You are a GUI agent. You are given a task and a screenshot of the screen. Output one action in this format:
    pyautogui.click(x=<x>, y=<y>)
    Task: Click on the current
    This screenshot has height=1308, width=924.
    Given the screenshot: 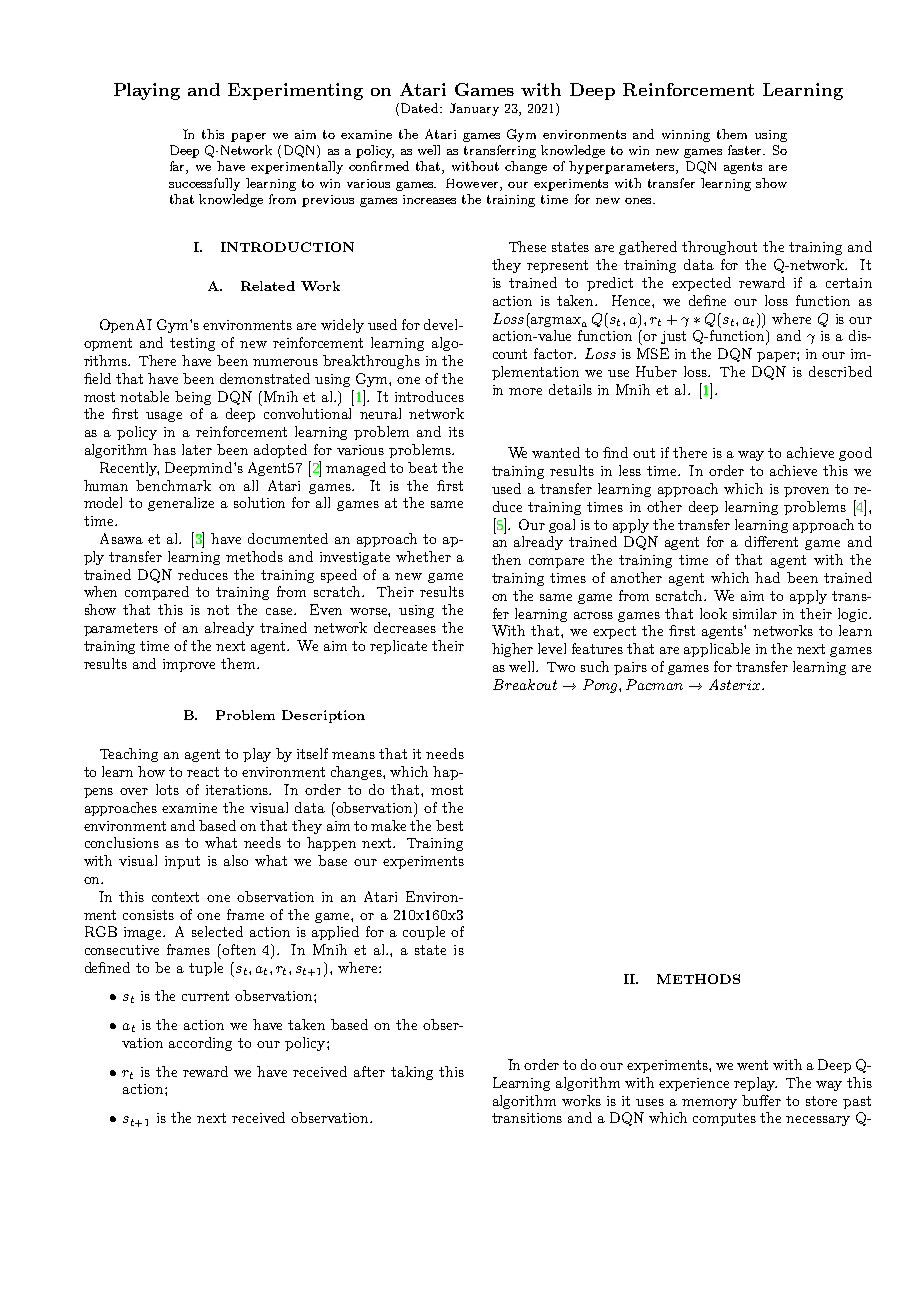 What is the action you would take?
    pyautogui.click(x=205, y=996)
